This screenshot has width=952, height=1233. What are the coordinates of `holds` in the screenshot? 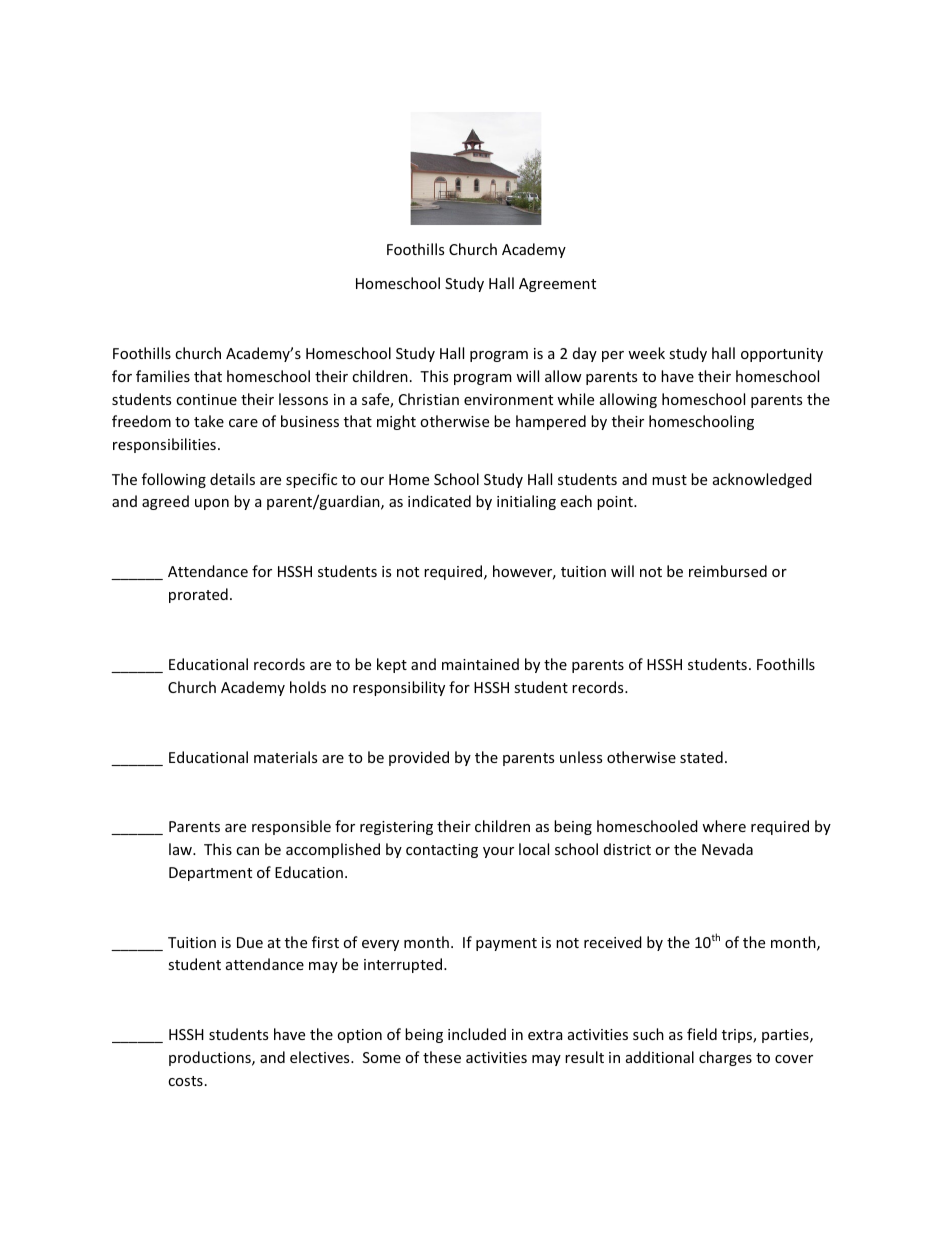 It's located at (308, 687).
